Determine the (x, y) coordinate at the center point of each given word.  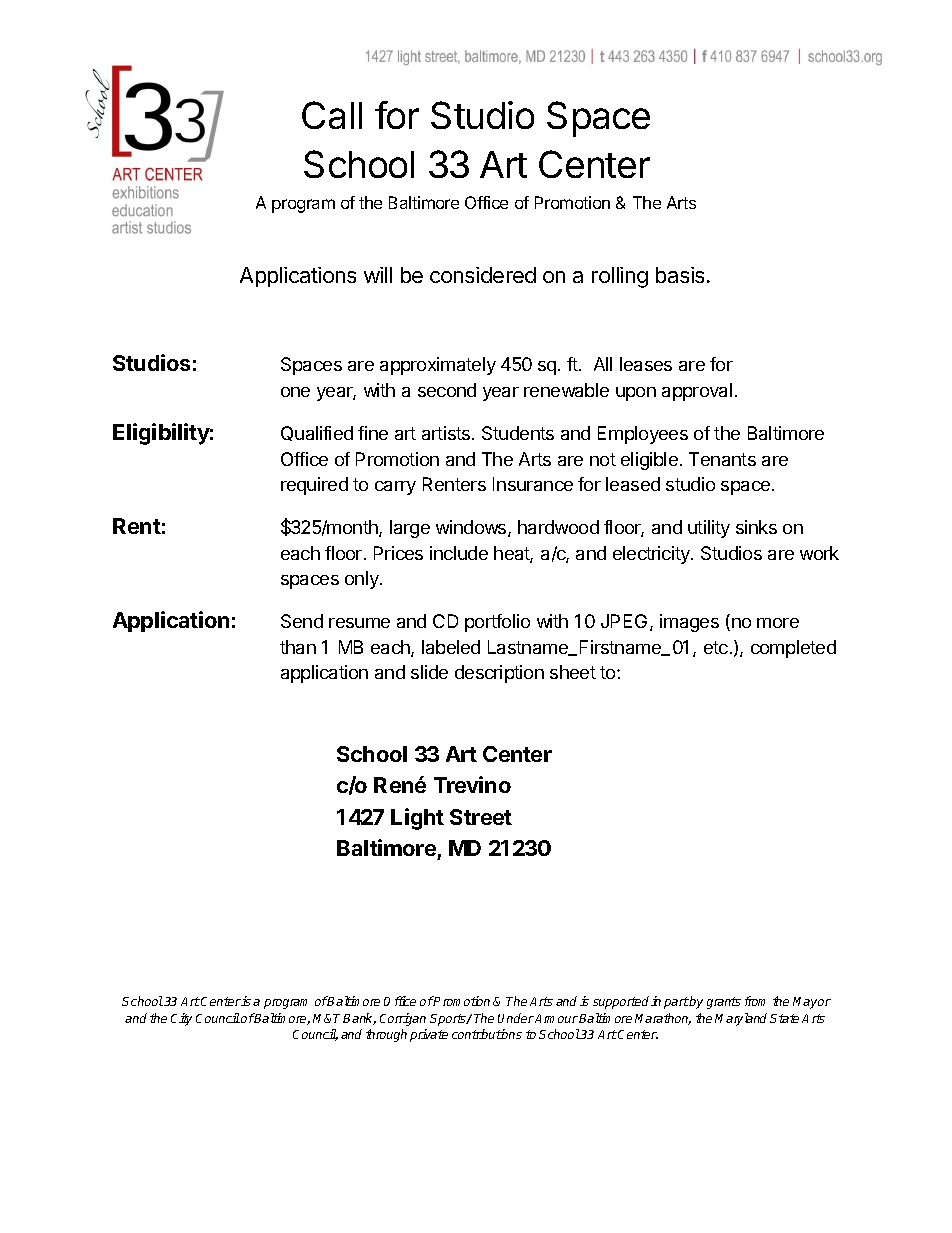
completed (793, 649)
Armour (556, 1018)
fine (373, 433)
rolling (620, 277)
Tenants (722, 459)
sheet (573, 672)
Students (518, 433)
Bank (359, 1019)
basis (680, 275)
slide (429, 672)
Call (332, 115)
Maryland (741, 1019)
